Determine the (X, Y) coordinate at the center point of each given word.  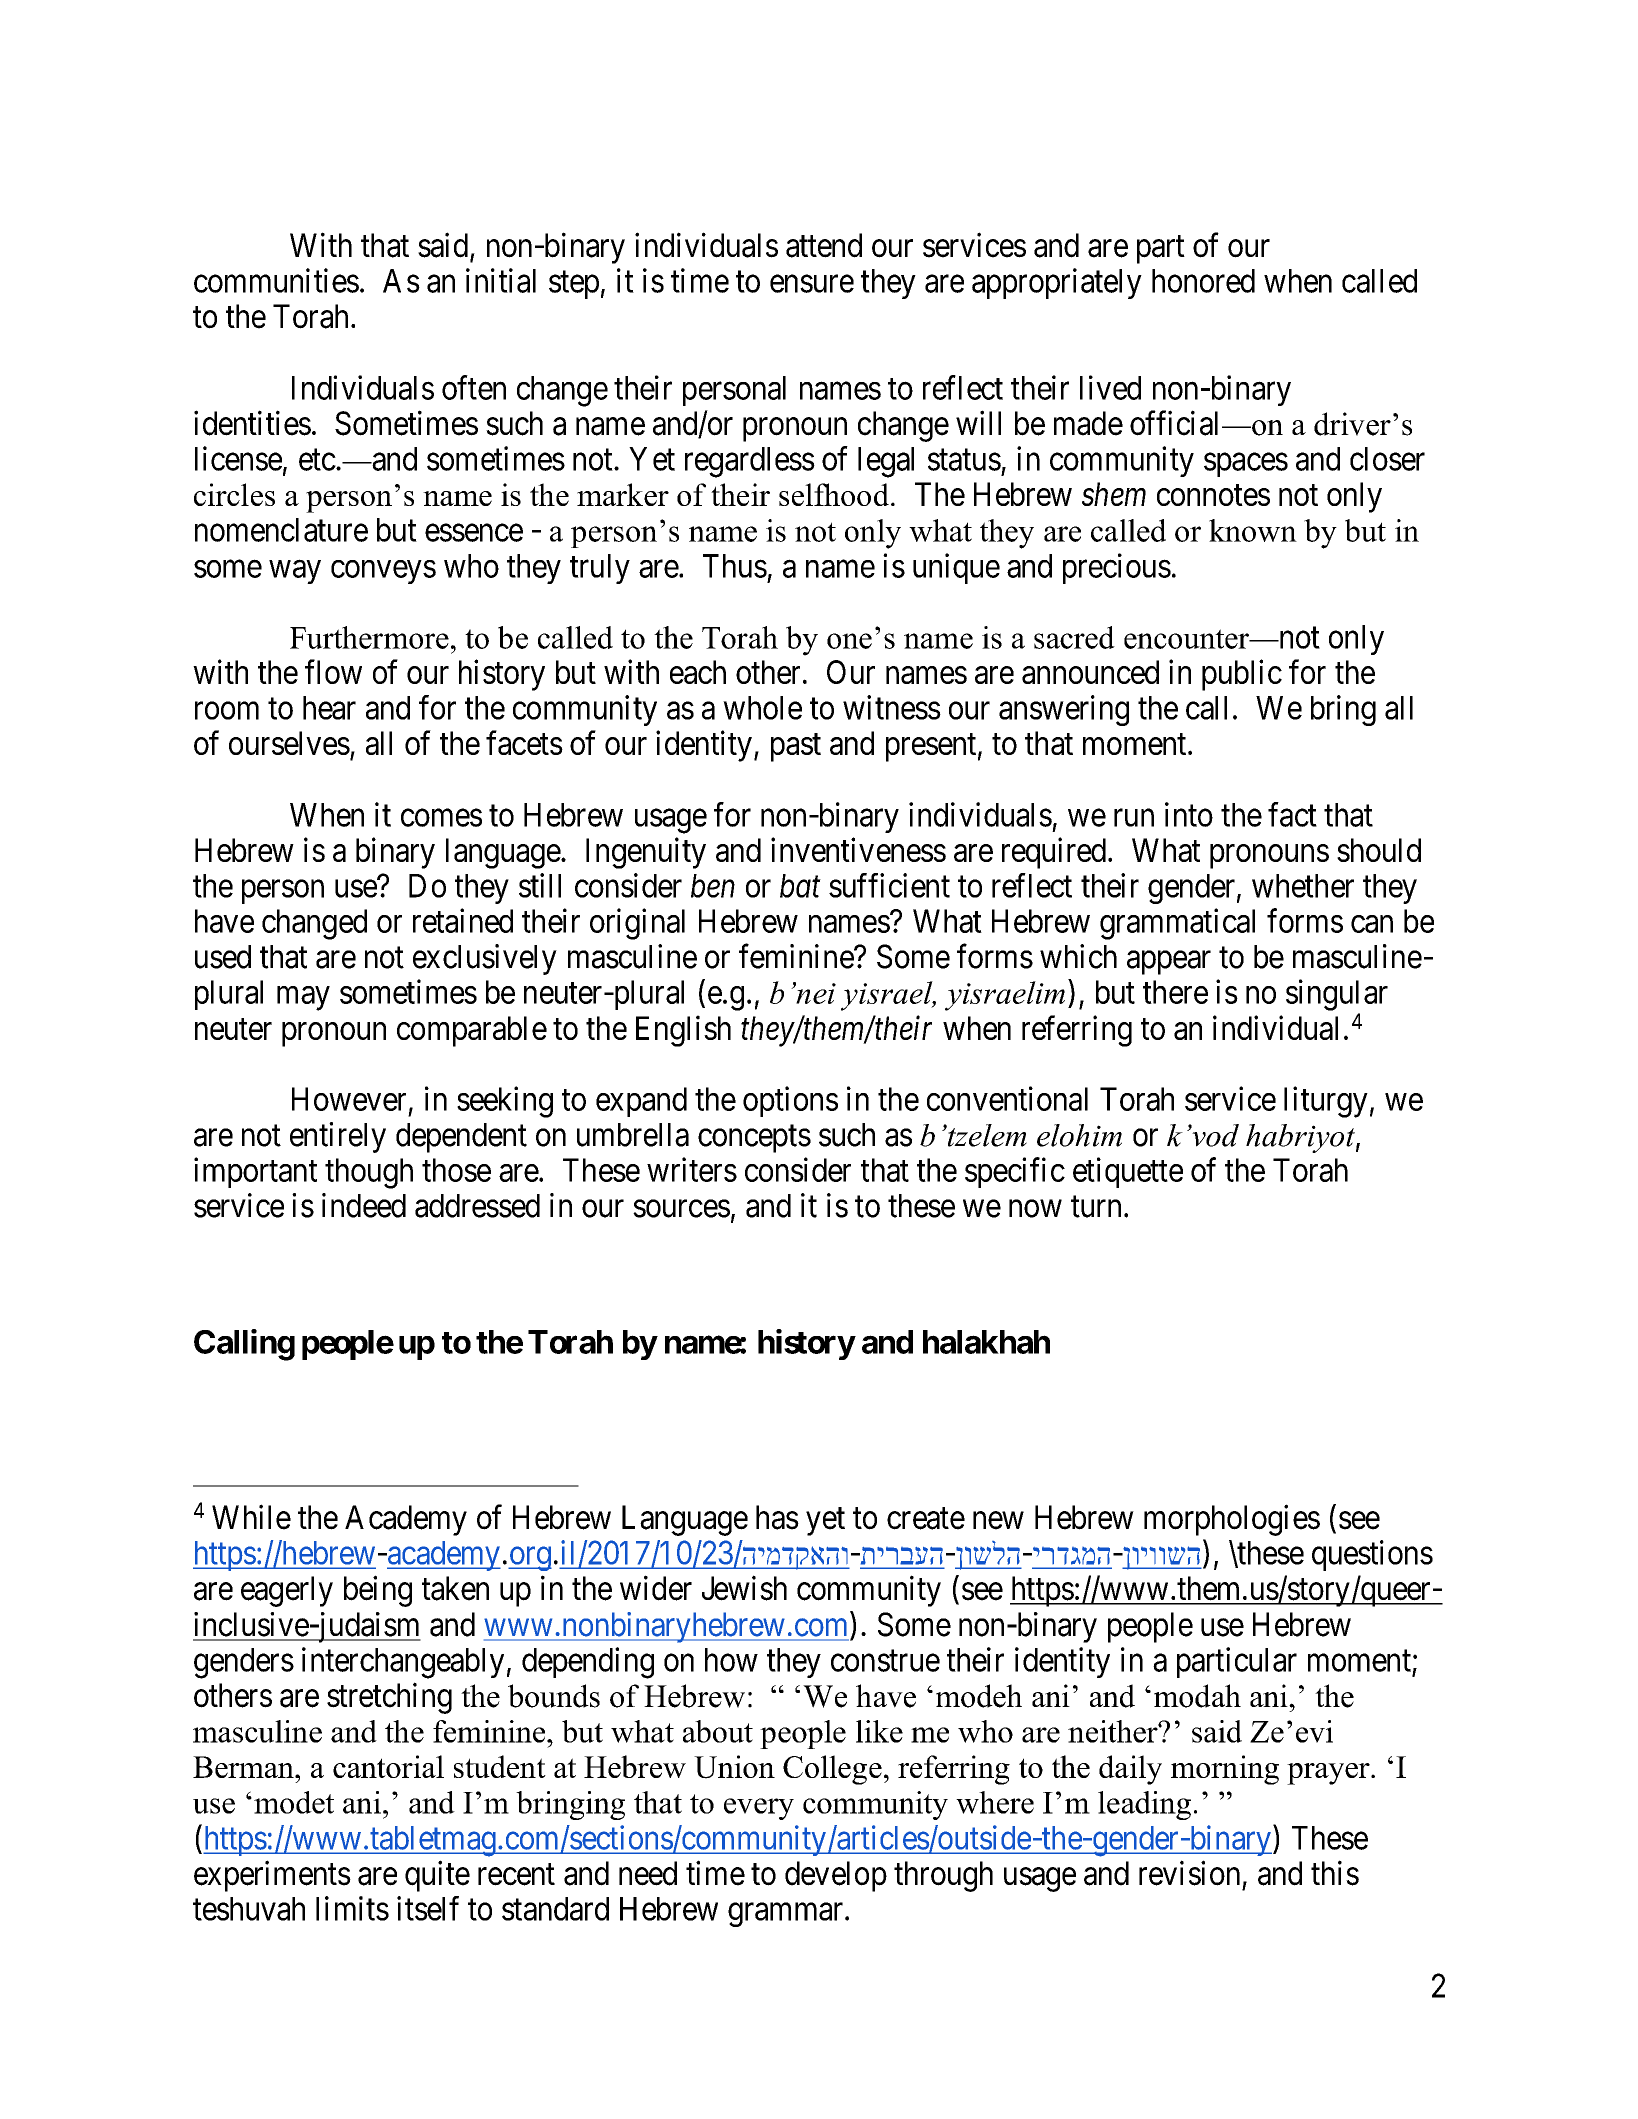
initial (501, 280)
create (926, 1519)
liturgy (1326, 1102)
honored (1203, 281)
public (1242, 675)
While (251, 1517)
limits (352, 1908)
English (683, 1031)
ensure (812, 284)
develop (836, 1876)
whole (762, 708)
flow (333, 671)
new (998, 1521)
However (349, 1099)
